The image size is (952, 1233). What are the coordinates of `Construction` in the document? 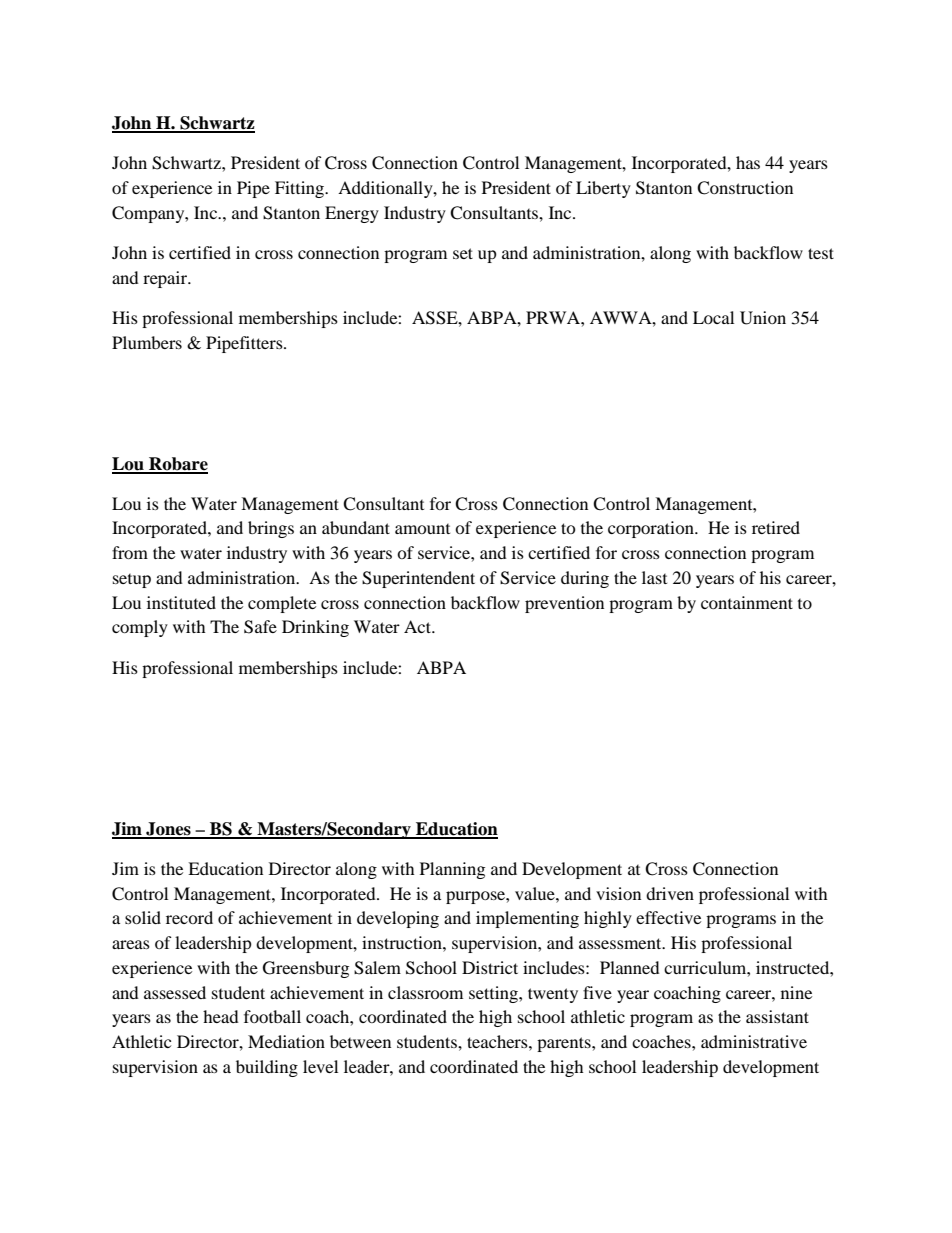 It's located at (745, 188).
